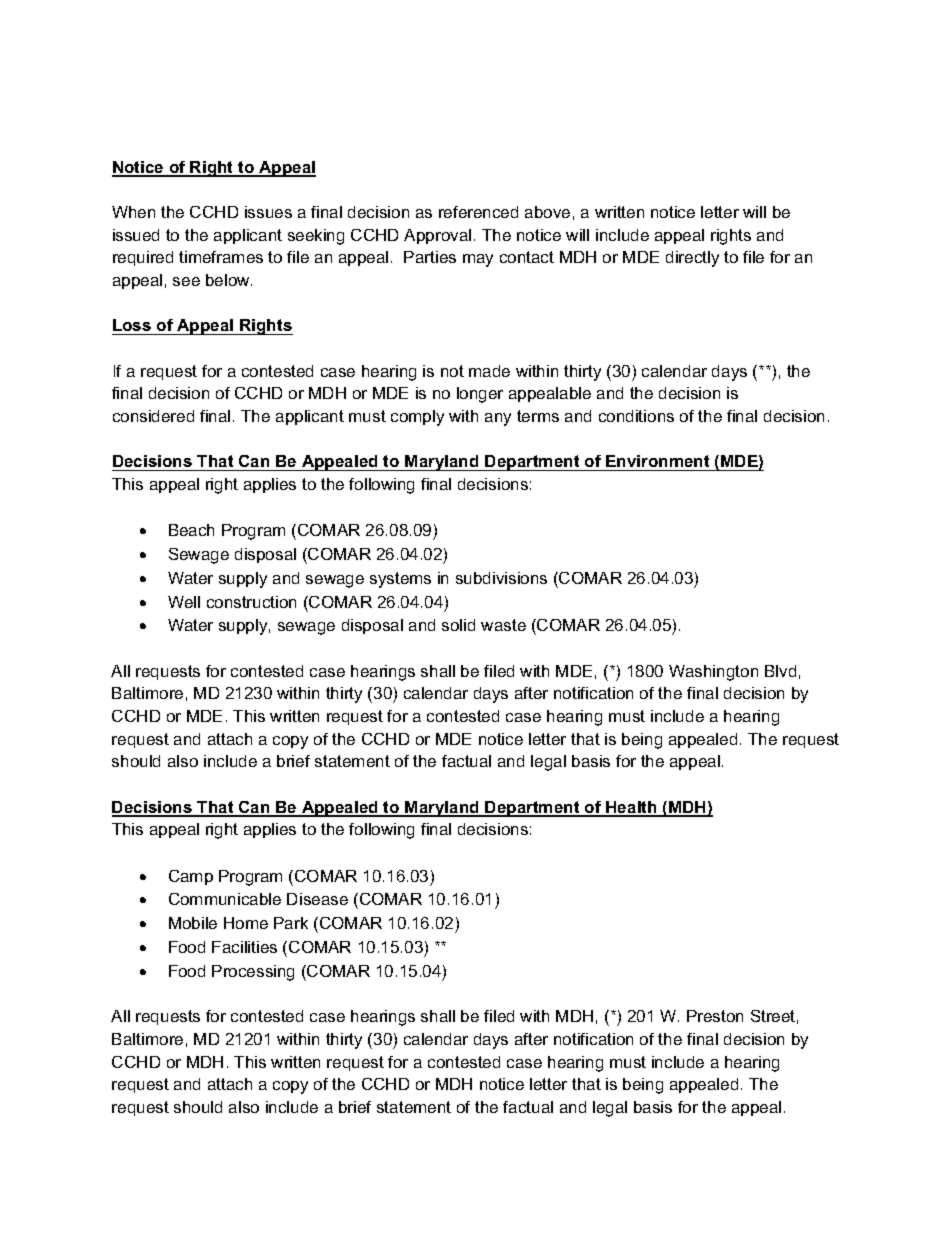 The image size is (952, 1233). What do you see at coordinates (715, 1016) in the document?
I see `Preston` at bounding box center [715, 1016].
